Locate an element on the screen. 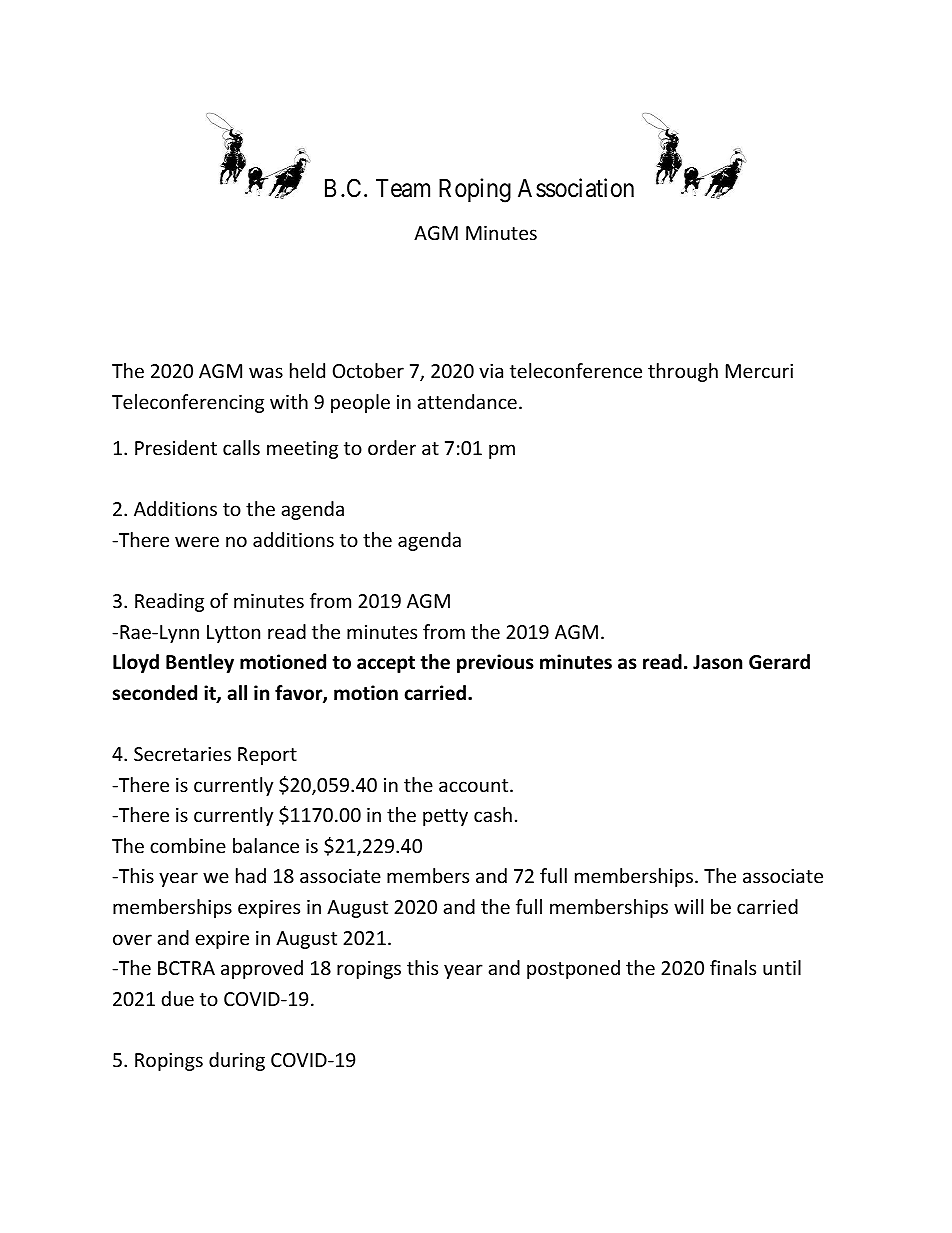  Association is located at coordinates (576, 188).
